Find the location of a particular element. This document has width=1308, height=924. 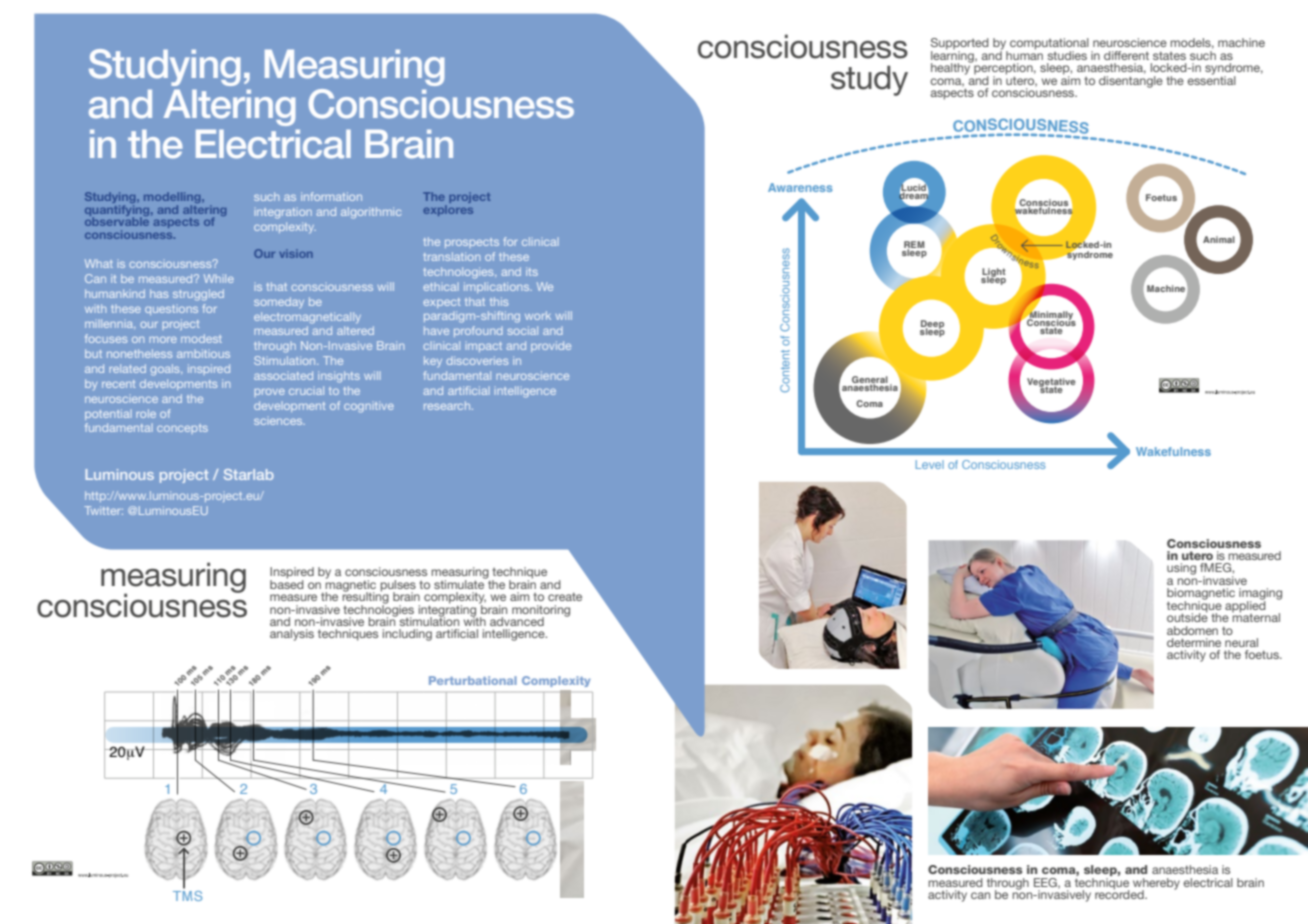

TMS is located at coordinates (187, 896).
